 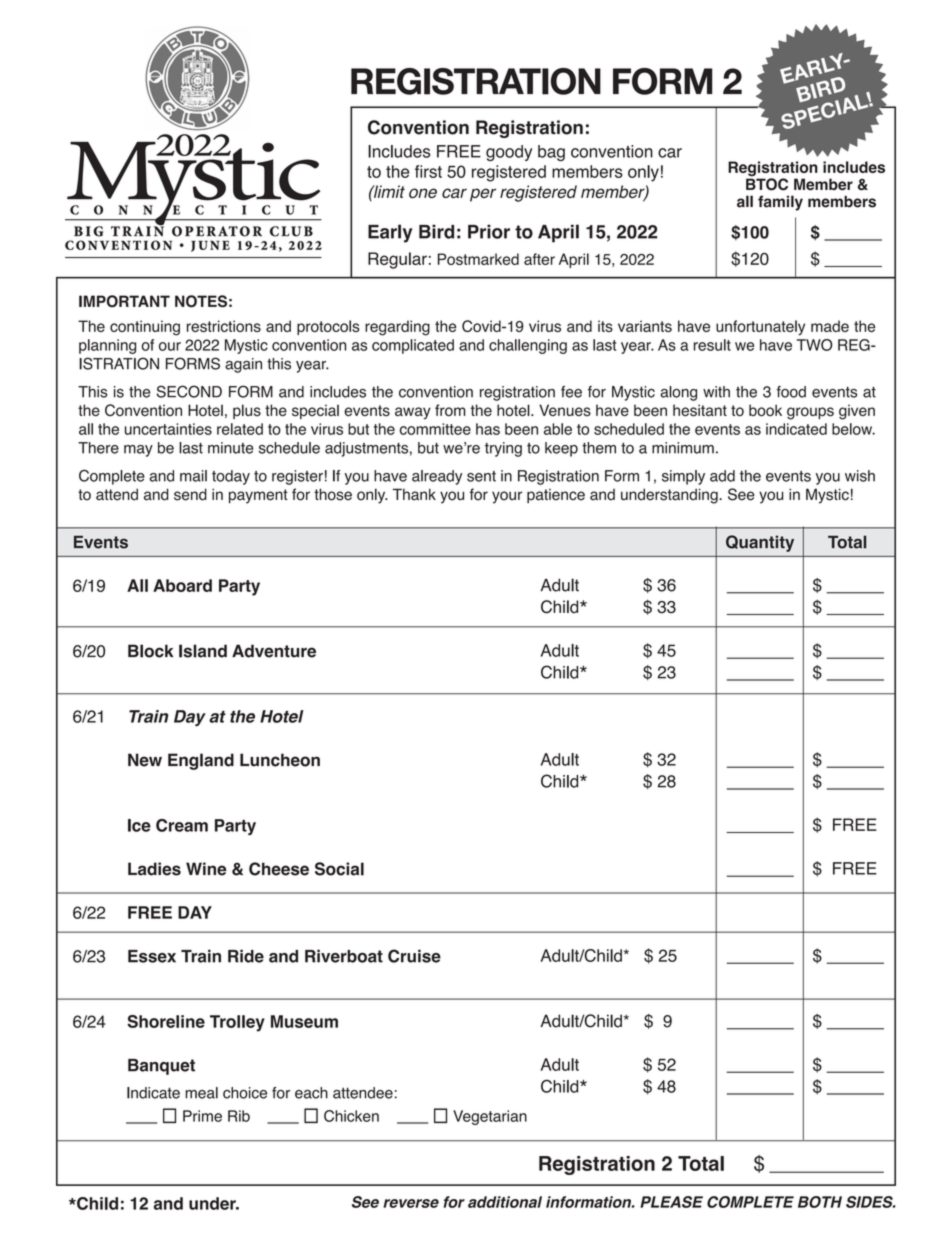 What do you see at coordinates (190, 494) in the screenshot?
I see `send` at bounding box center [190, 494].
